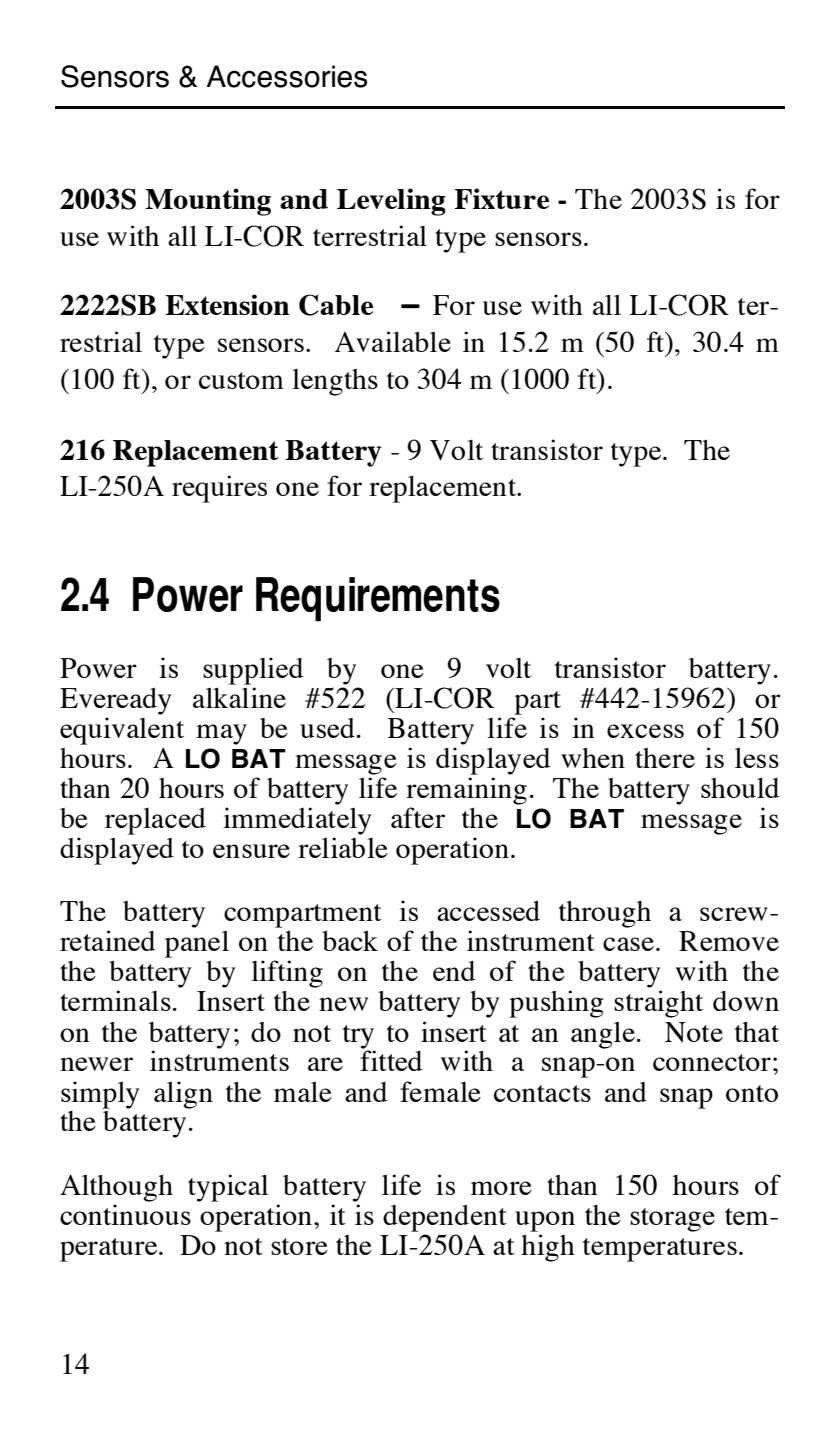 The height and width of the screenshot is (1441, 840). I want to click on custom, so click(241, 380).
